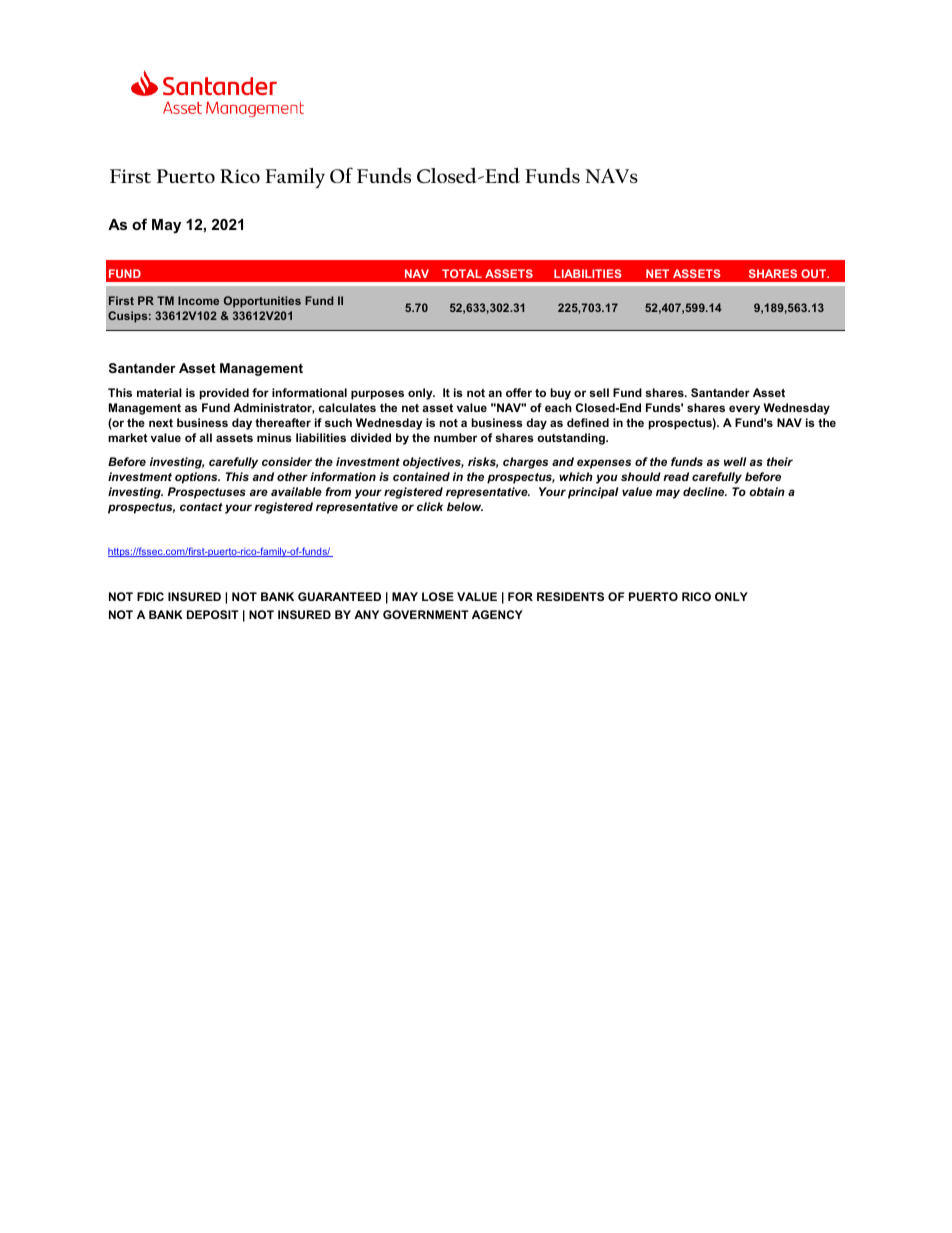 The width and height of the screenshot is (952, 1233). I want to click on offer, so click(519, 392).
